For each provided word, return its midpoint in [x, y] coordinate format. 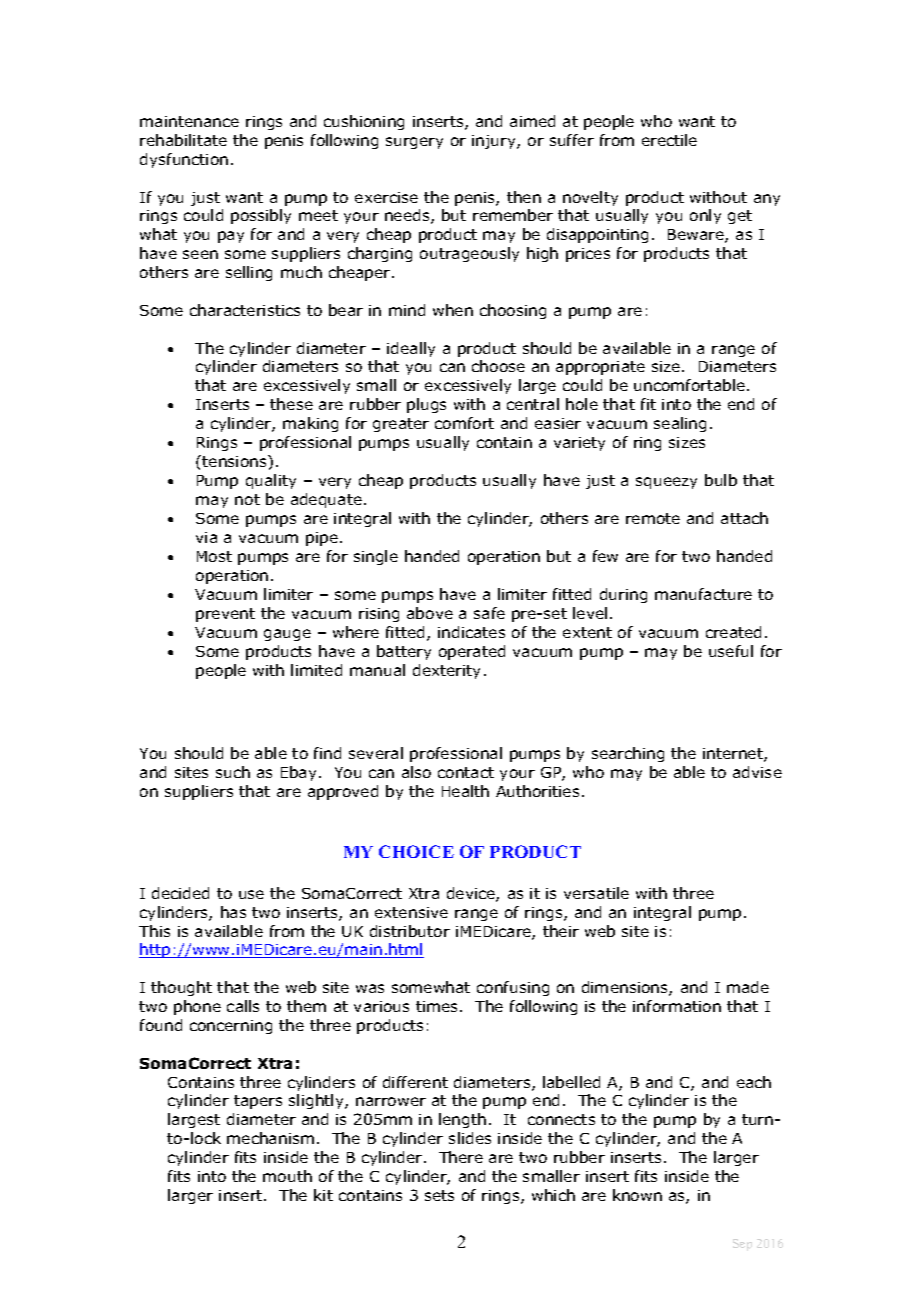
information [677, 1006]
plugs [426, 405]
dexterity [446, 671]
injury [495, 142]
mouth [287, 1176]
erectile [669, 140]
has [233, 912]
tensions [235, 461]
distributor [410, 931]
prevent [225, 615]
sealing [680, 424]
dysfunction [184, 160]
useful [731, 651]
